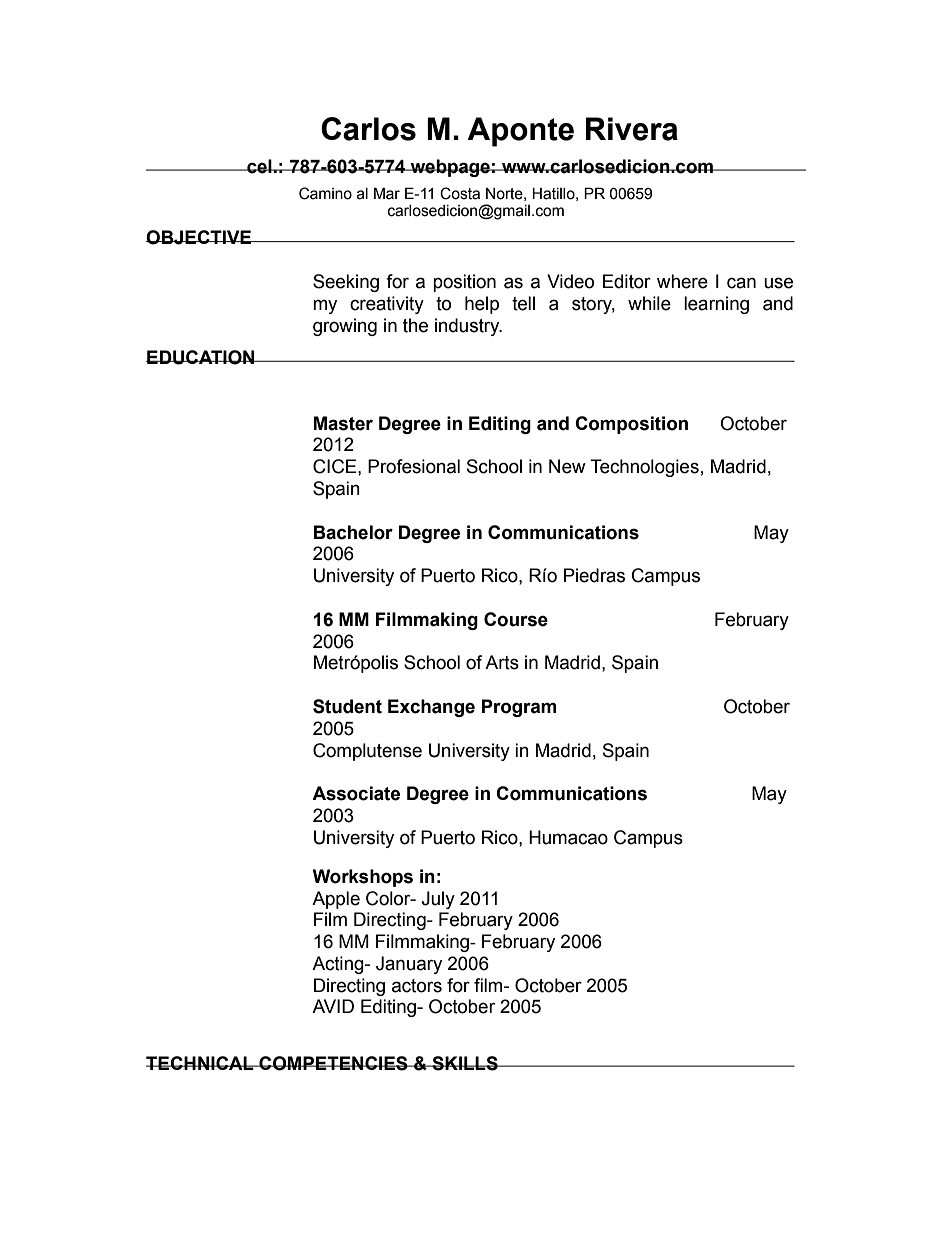 This image has height=1233, width=952. What do you see at coordinates (450, 168) in the image?
I see `webpage` at bounding box center [450, 168].
